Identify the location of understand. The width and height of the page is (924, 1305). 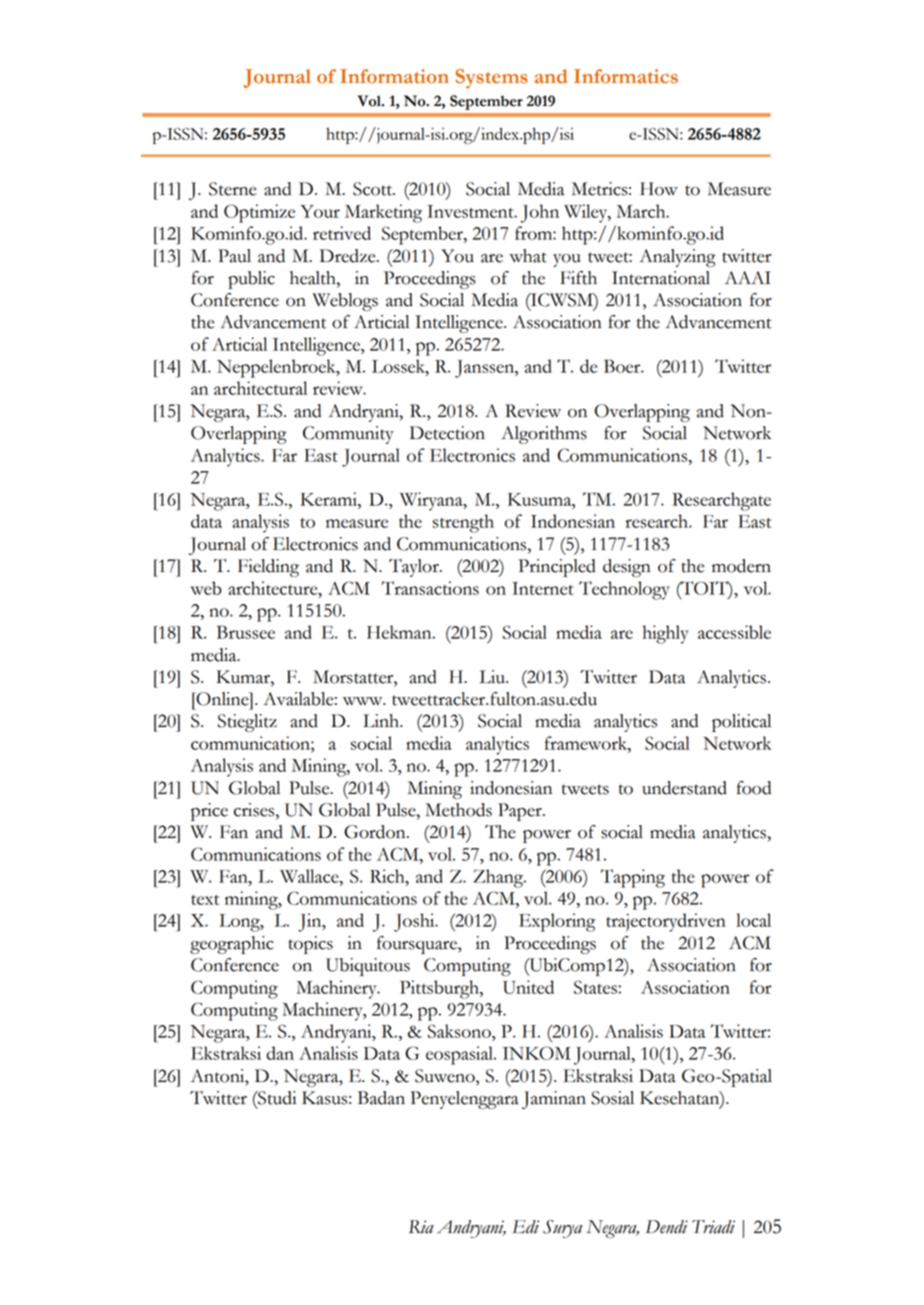
(684, 788).
